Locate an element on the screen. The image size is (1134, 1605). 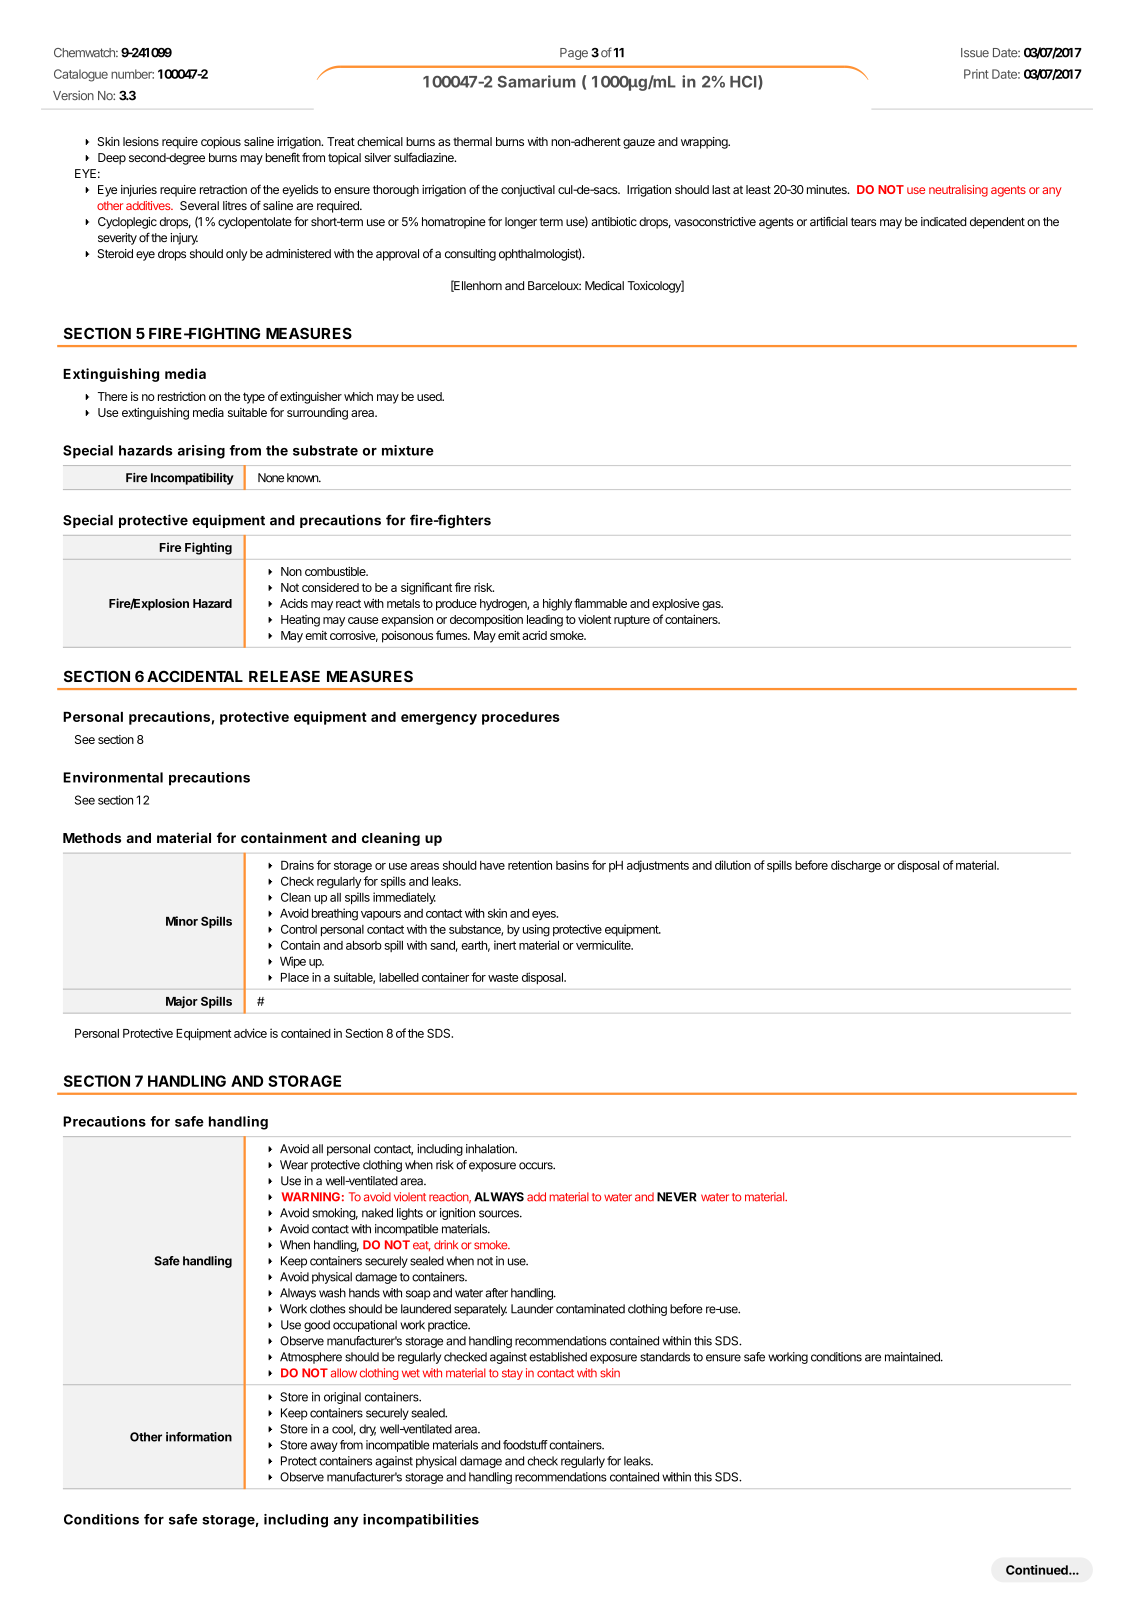
Continued is located at coordinates (1038, 1570).
